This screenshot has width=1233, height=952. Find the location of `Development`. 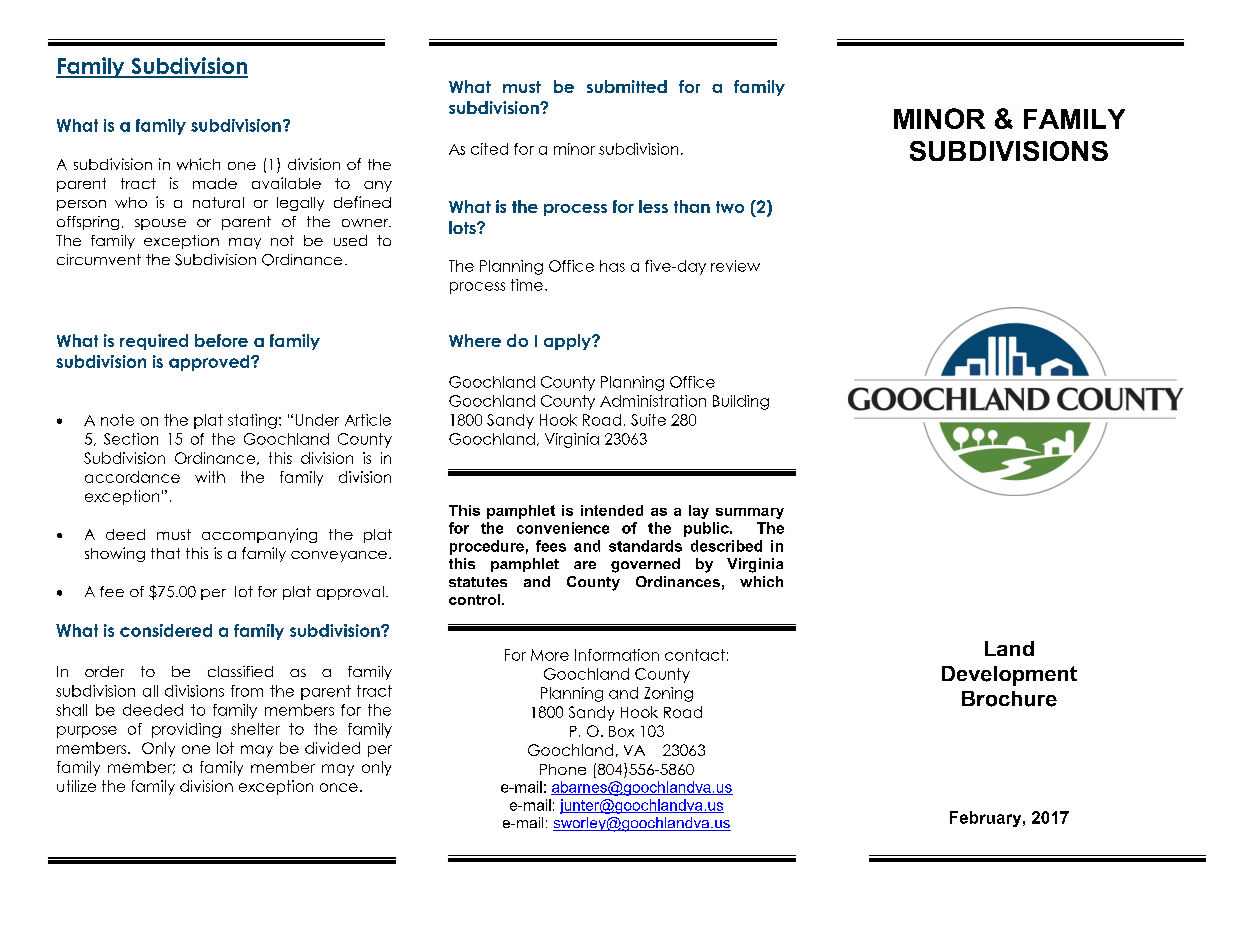

Development is located at coordinates (1009, 676).
